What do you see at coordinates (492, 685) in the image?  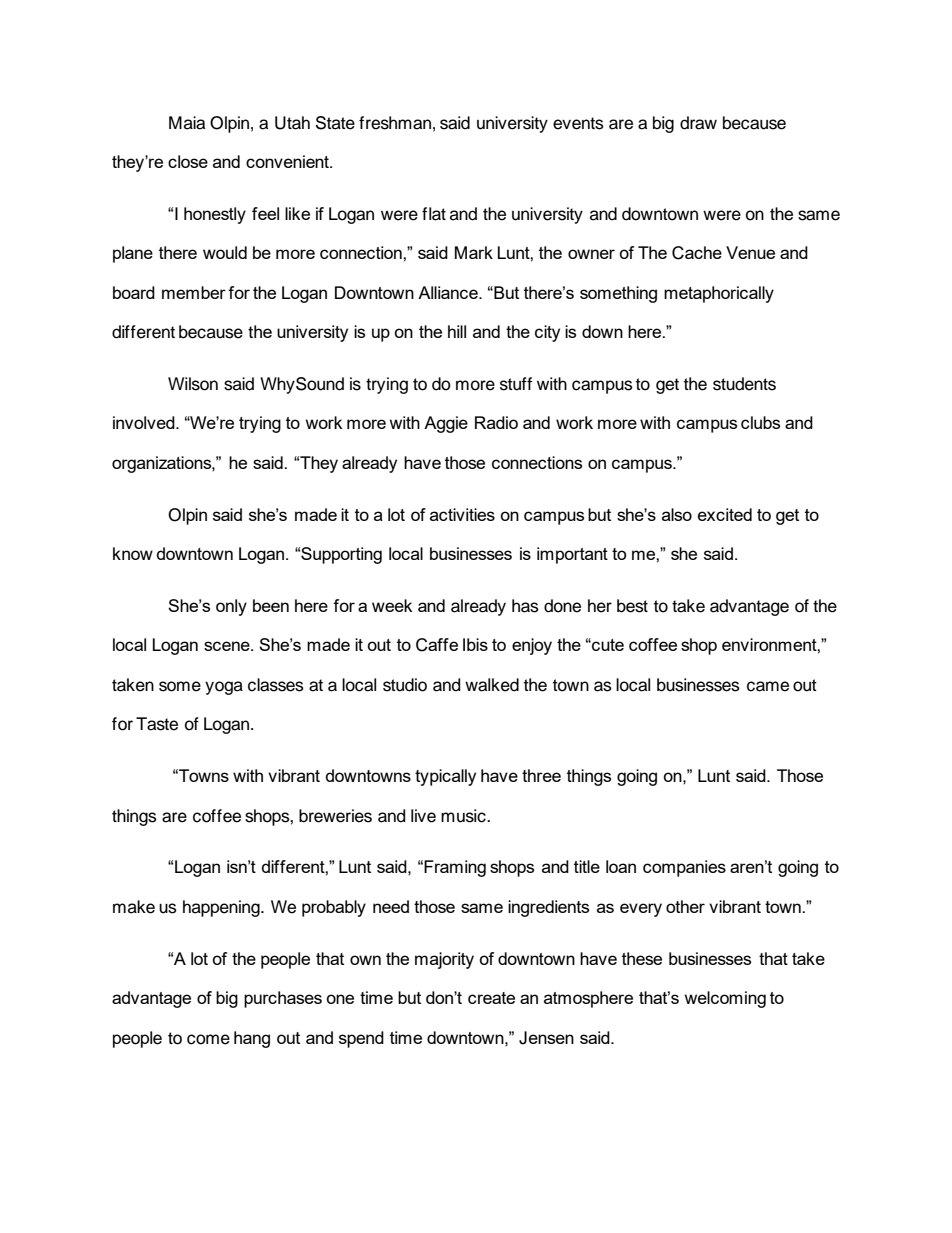 I see `walked` at bounding box center [492, 685].
